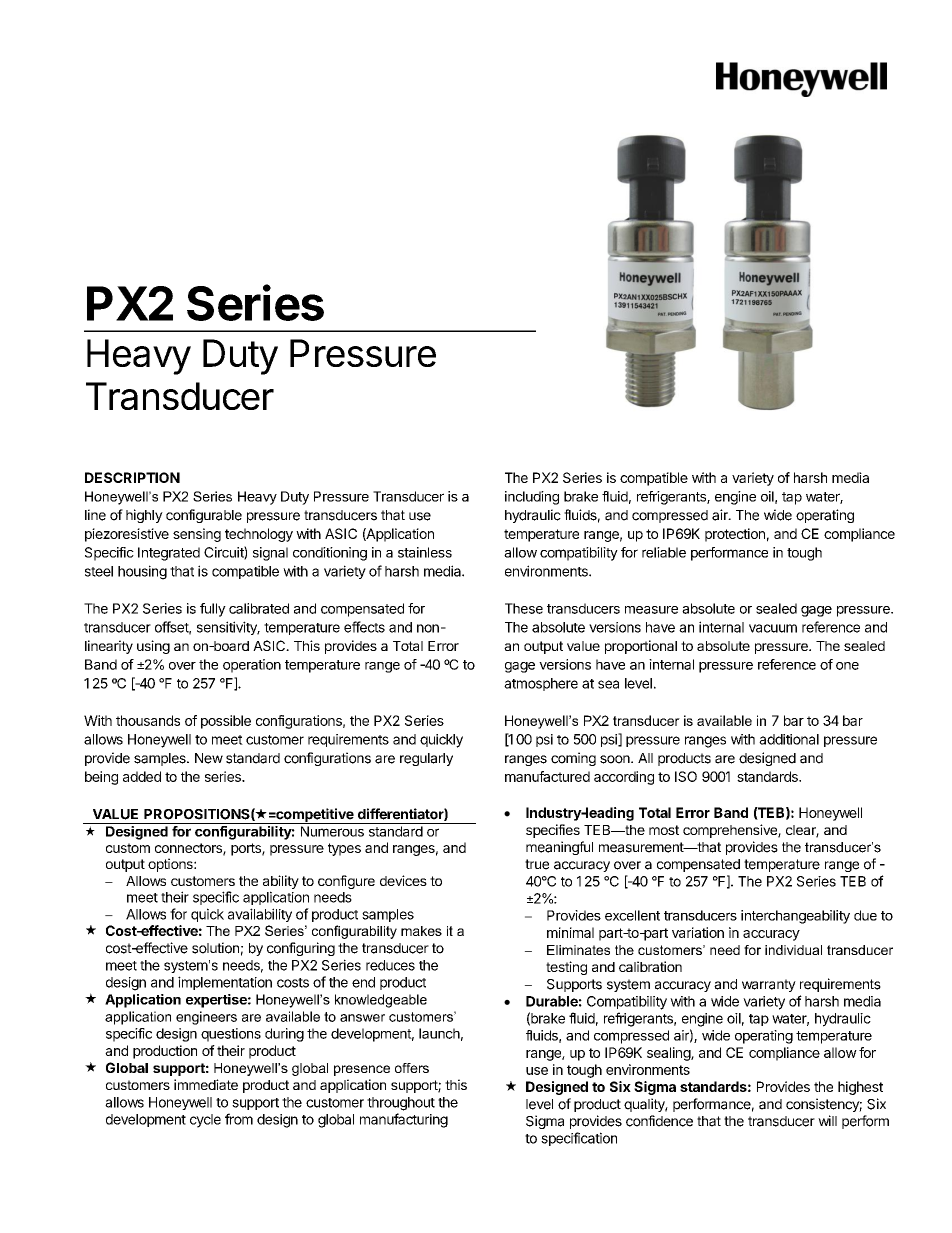 The width and height of the screenshot is (952, 1233). I want to click on cycle, so click(205, 1121).
